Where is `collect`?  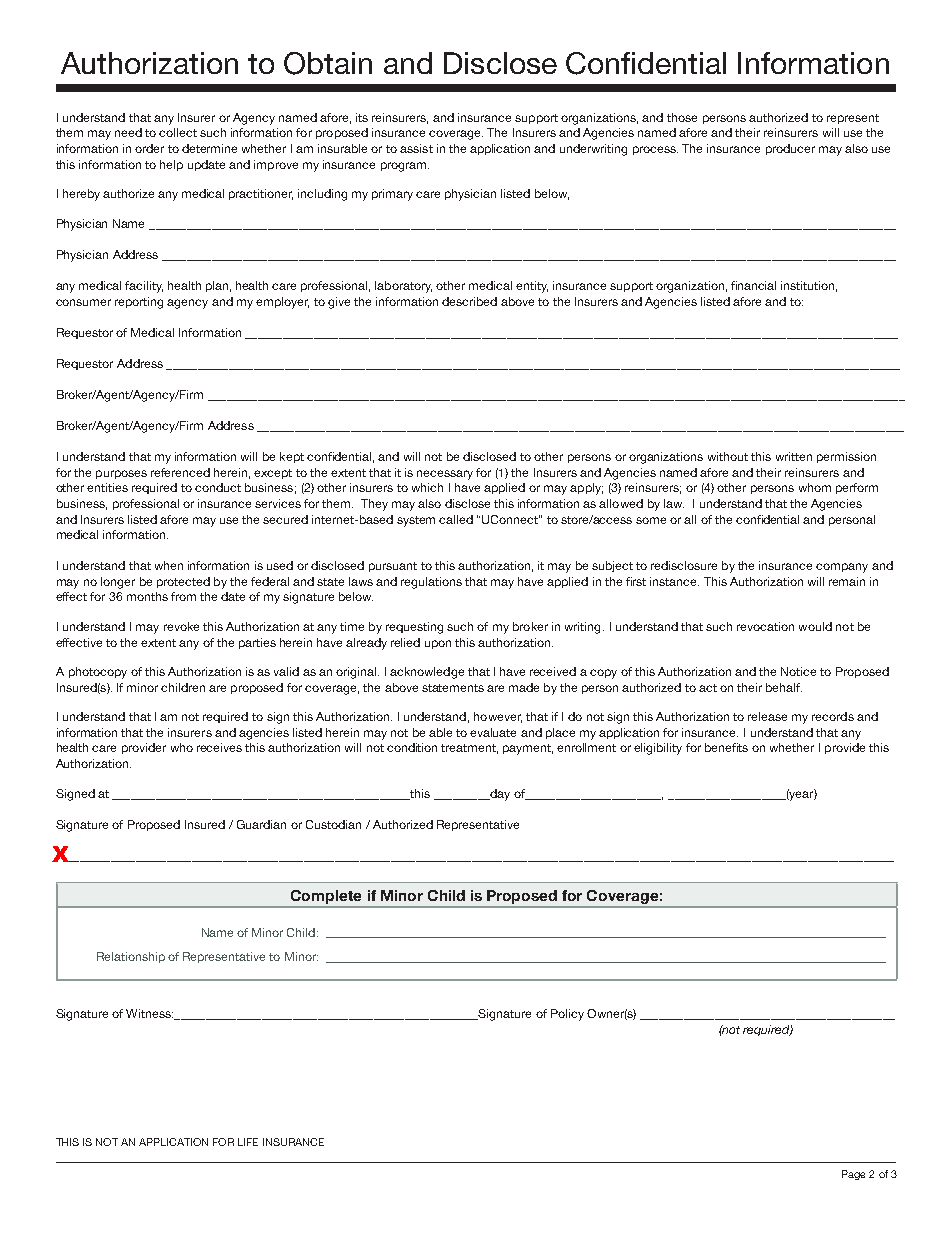 collect is located at coordinates (178, 132).
